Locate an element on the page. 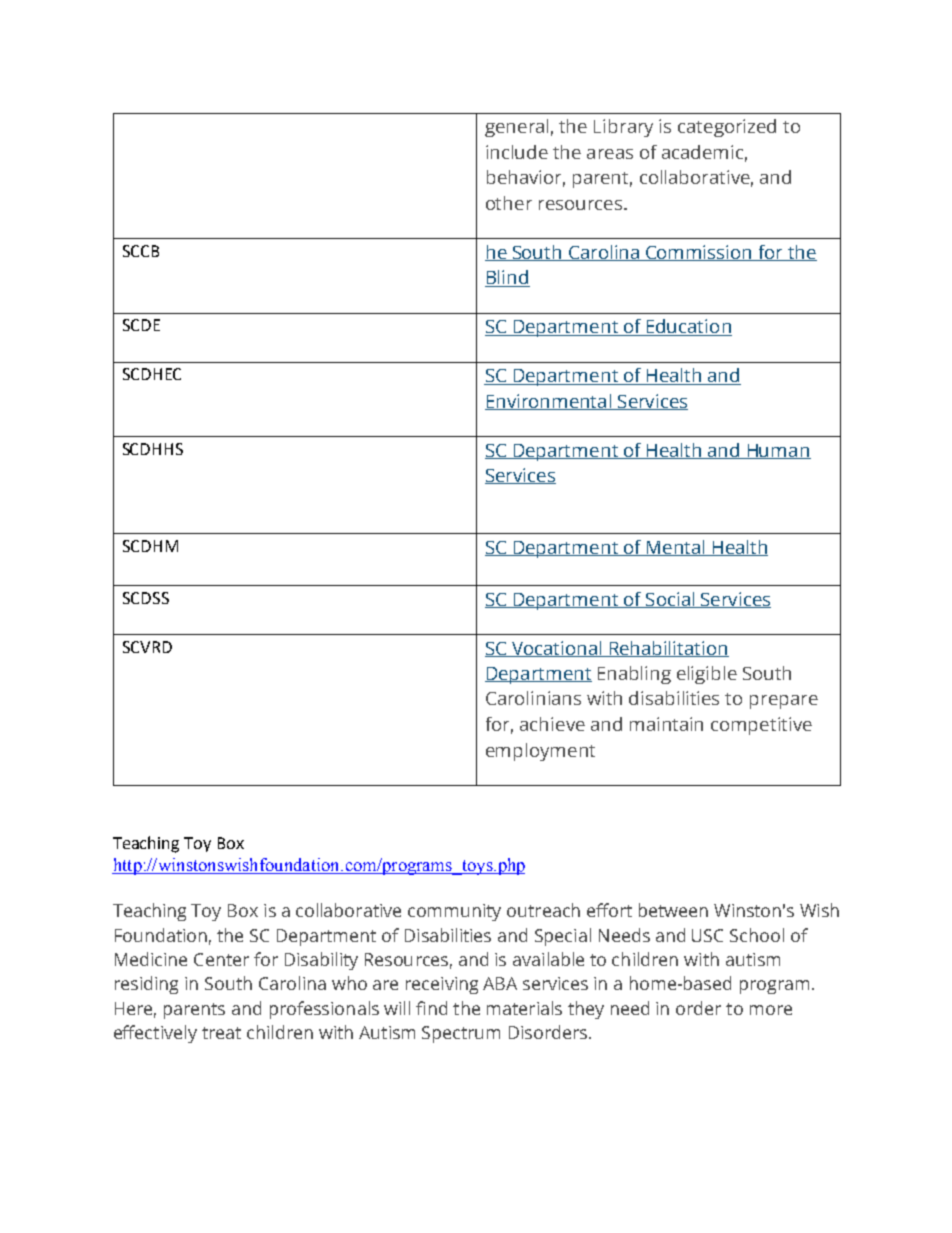 The image size is (952, 1233). include is located at coordinates (517, 152).
